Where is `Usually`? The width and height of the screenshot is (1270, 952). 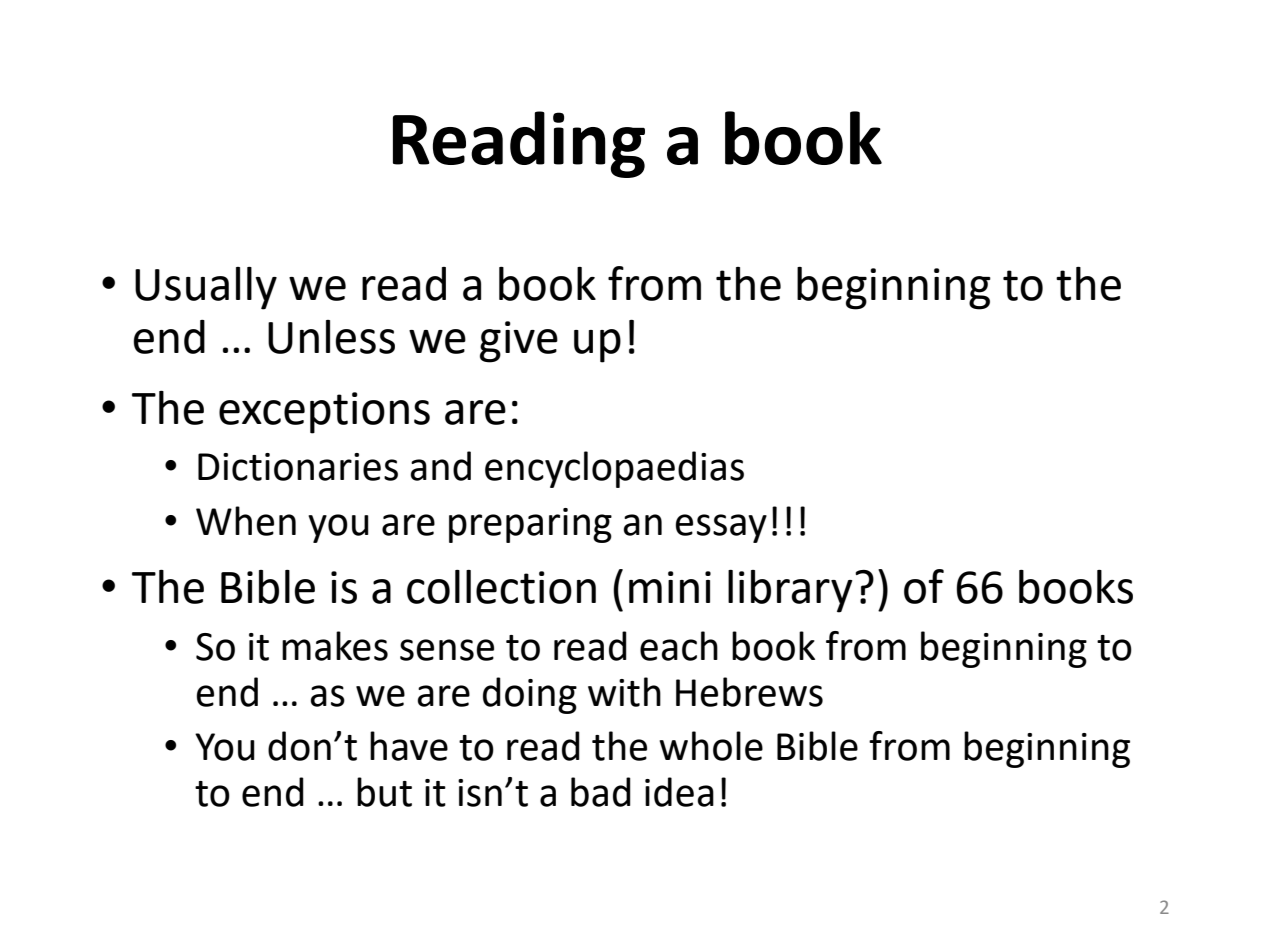
Usually is located at coordinates (206, 288).
